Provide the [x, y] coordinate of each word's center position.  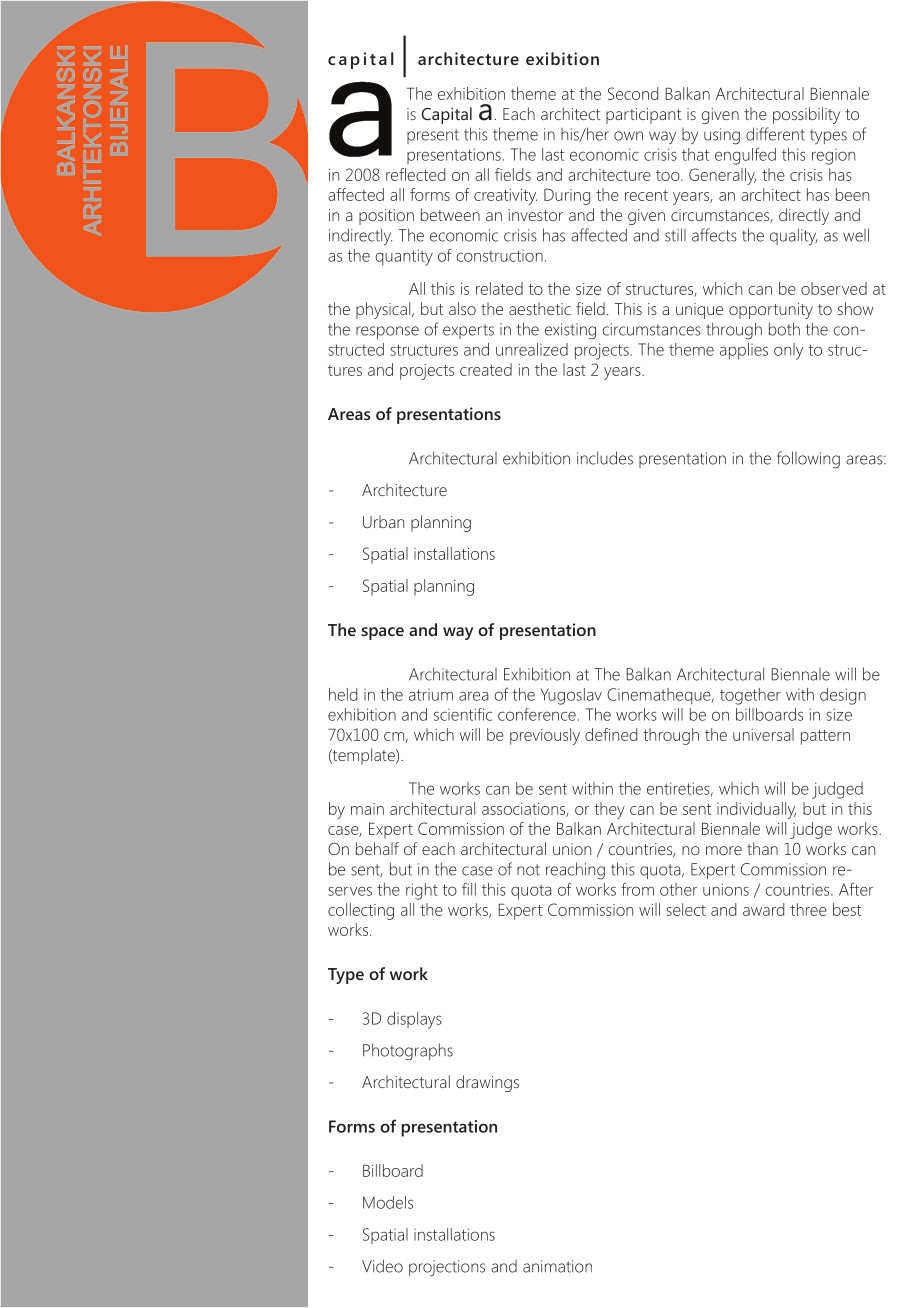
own [628, 136]
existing [570, 331]
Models [388, 1202]
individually [756, 810]
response [387, 332]
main [367, 809]
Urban [383, 521]
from [637, 889]
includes [605, 458]
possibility [806, 115]
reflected [415, 174]
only [788, 351]
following [808, 460]
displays [414, 1020]
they [609, 810]
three [808, 909]
